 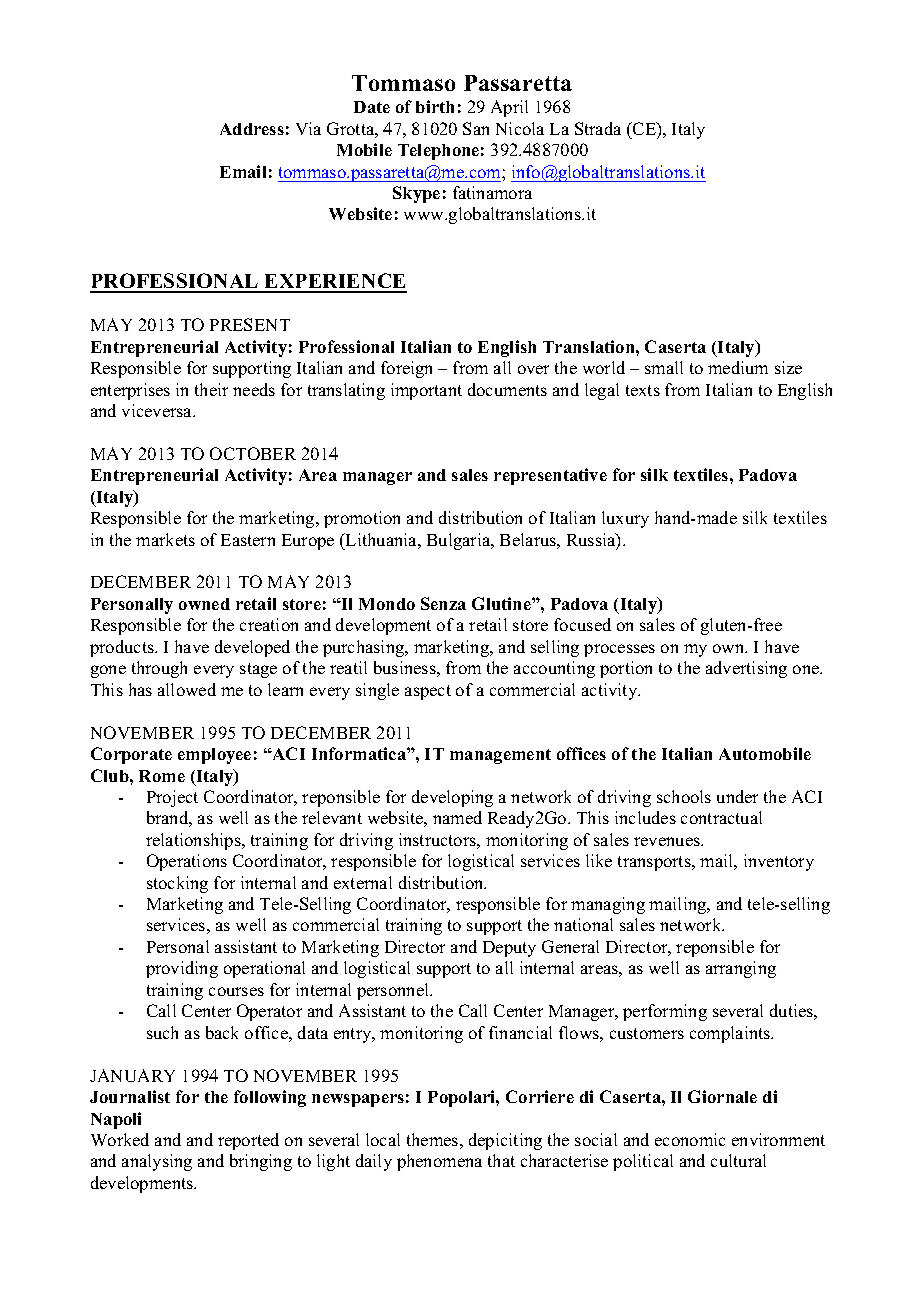 I want to click on phenomena, so click(x=439, y=1162).
